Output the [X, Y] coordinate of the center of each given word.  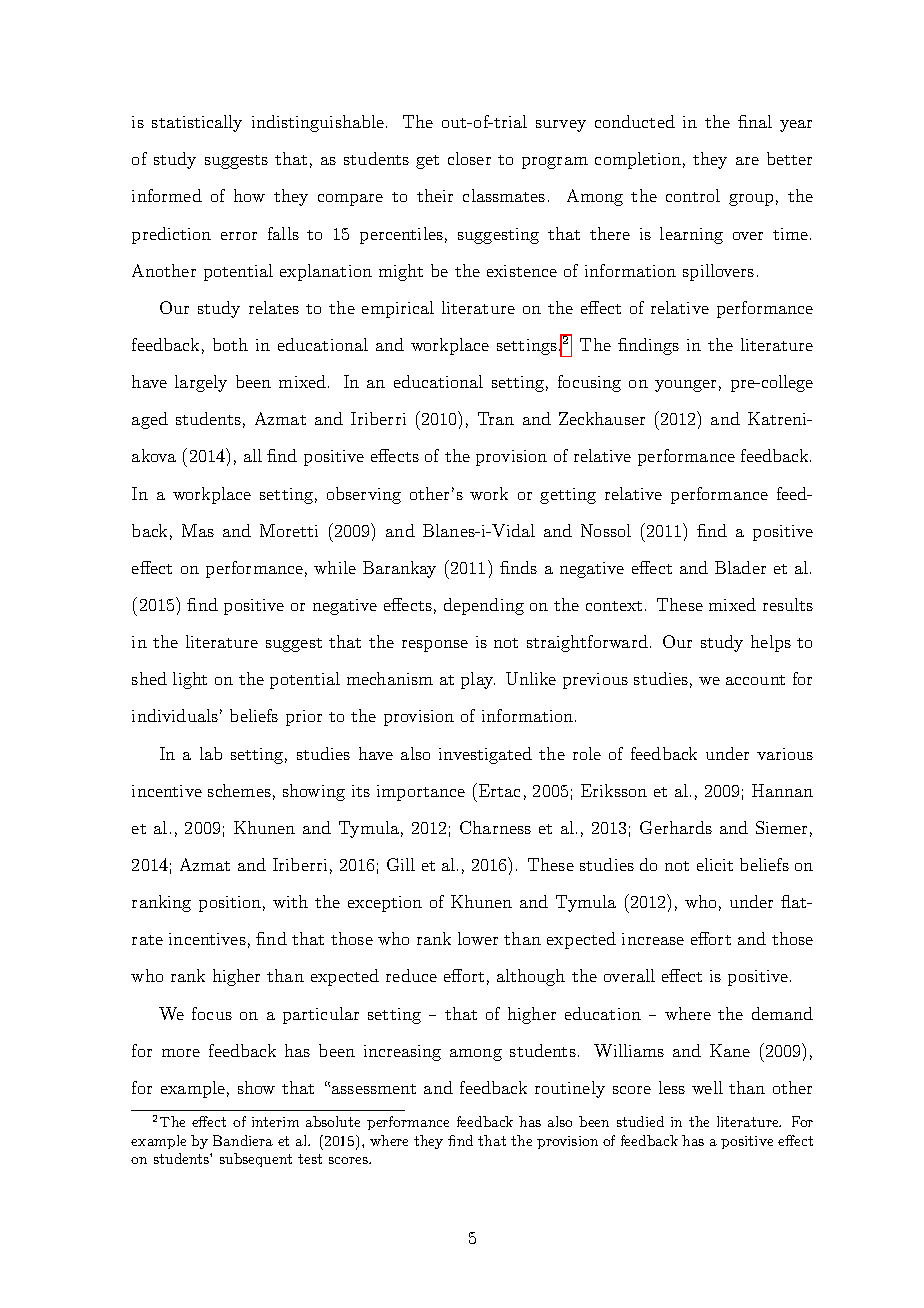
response [435, 646]
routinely [570, 1089]
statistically [197, 123]
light [190, 680]
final [755, 121]
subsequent [256, 1160]
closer [469, 158]
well [707, 1087]
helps [771, 643]
